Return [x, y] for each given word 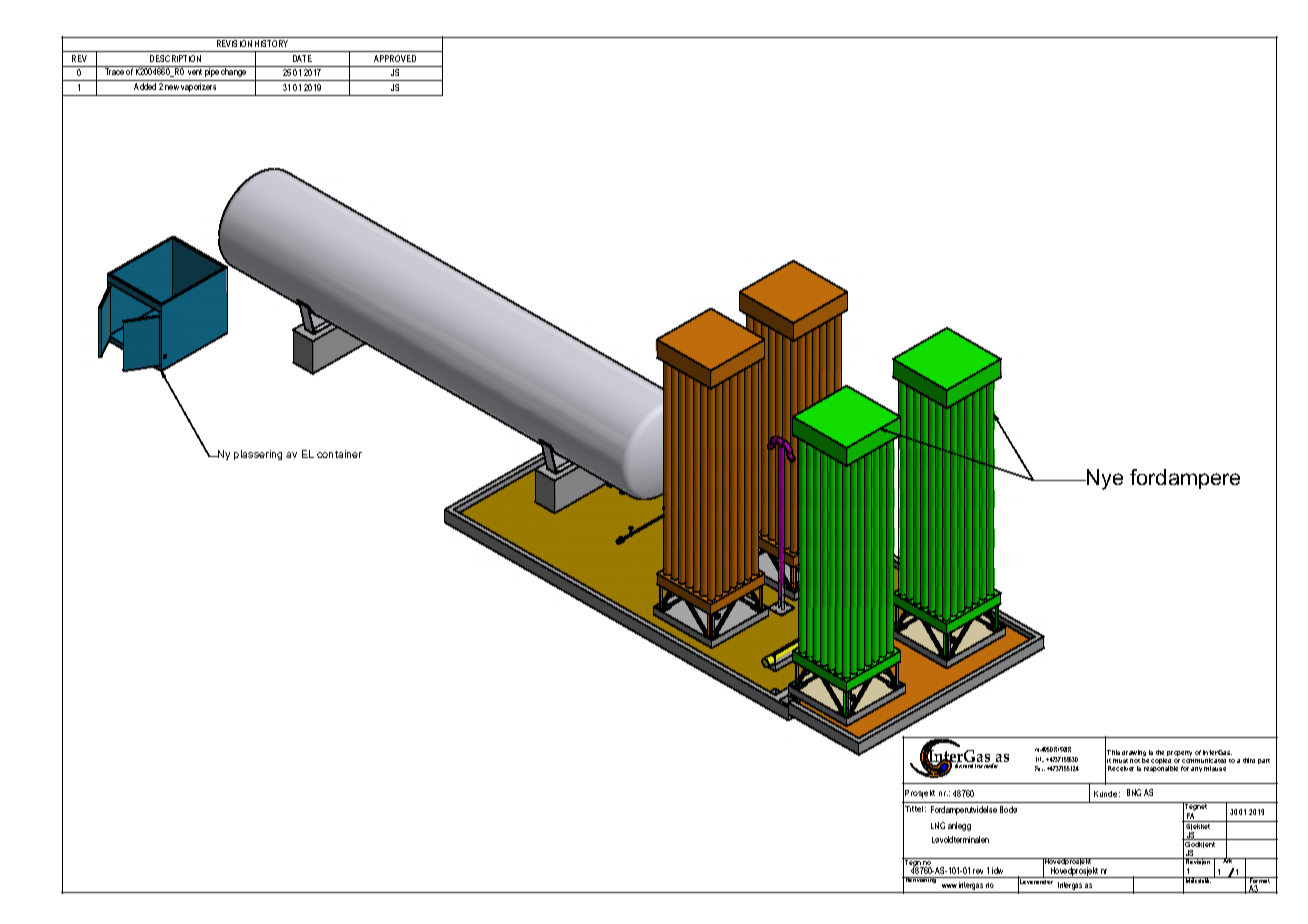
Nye [1104, 479]
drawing [1134, 754]
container [339, 454]
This [1113, 752]
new [172, 87]
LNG [938, 825]
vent [195, 72]
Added [145, 86]
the [1160, 752]
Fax [1040, 768]
